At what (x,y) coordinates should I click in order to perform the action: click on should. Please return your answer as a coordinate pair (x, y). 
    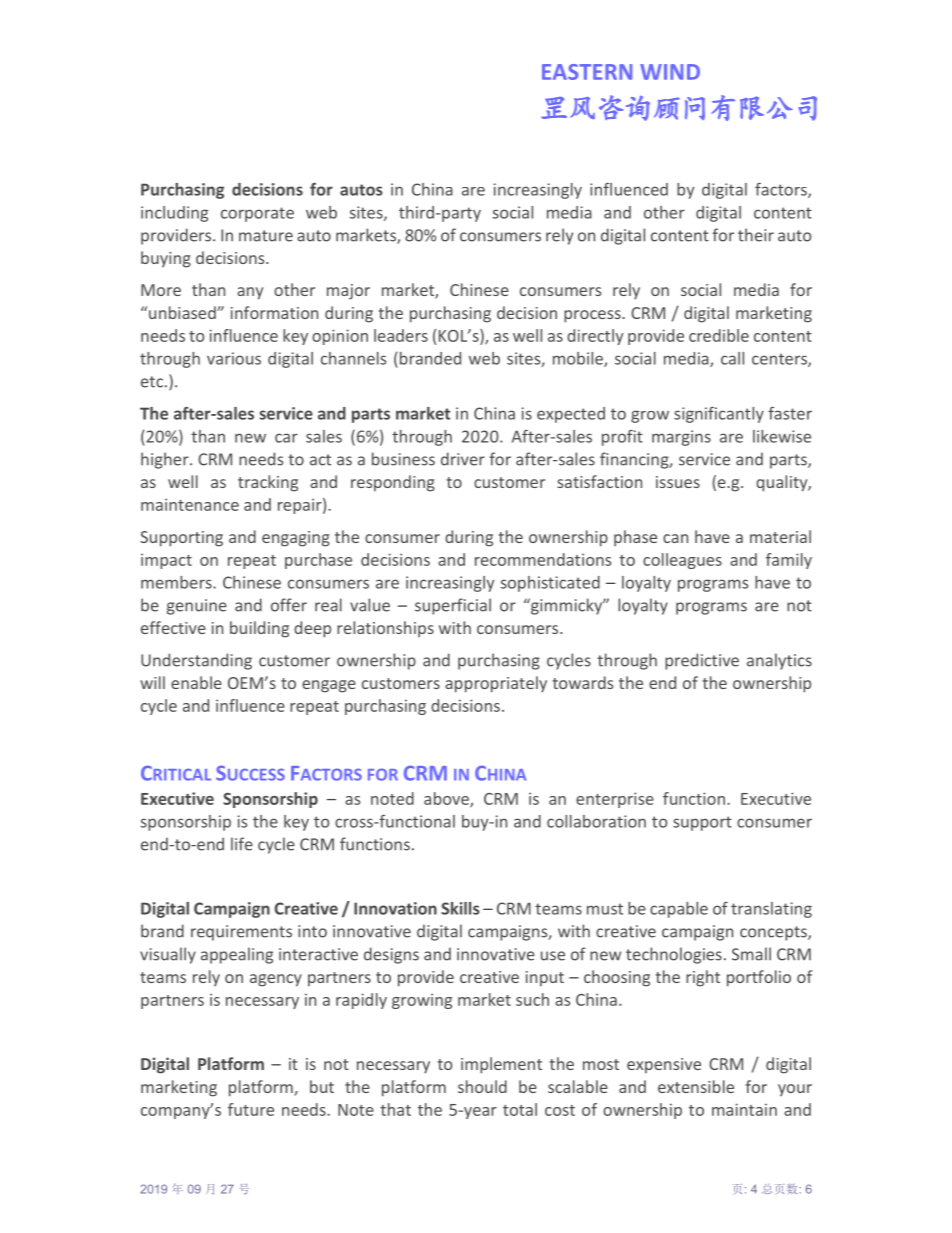
    Looking at the image, I should click on (482, 1086).
